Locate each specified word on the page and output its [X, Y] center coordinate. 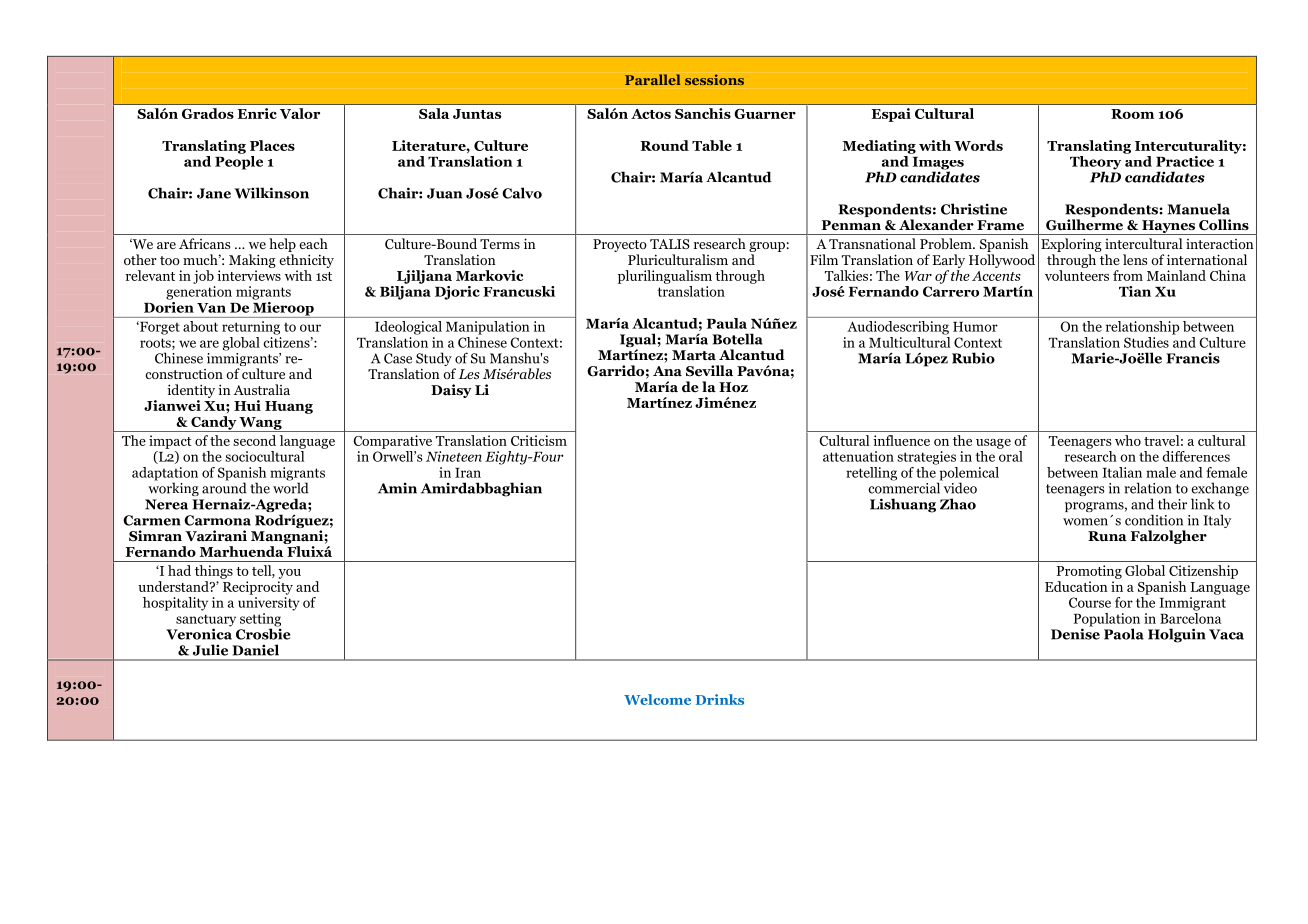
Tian [1135, 291]
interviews [249, 275]
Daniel [255, 650]
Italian [1122, 472]
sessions [714, 79]
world [291, 487]
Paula [727, 323]
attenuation [858, 456]
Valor [300, 113]
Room [1132, 114]
